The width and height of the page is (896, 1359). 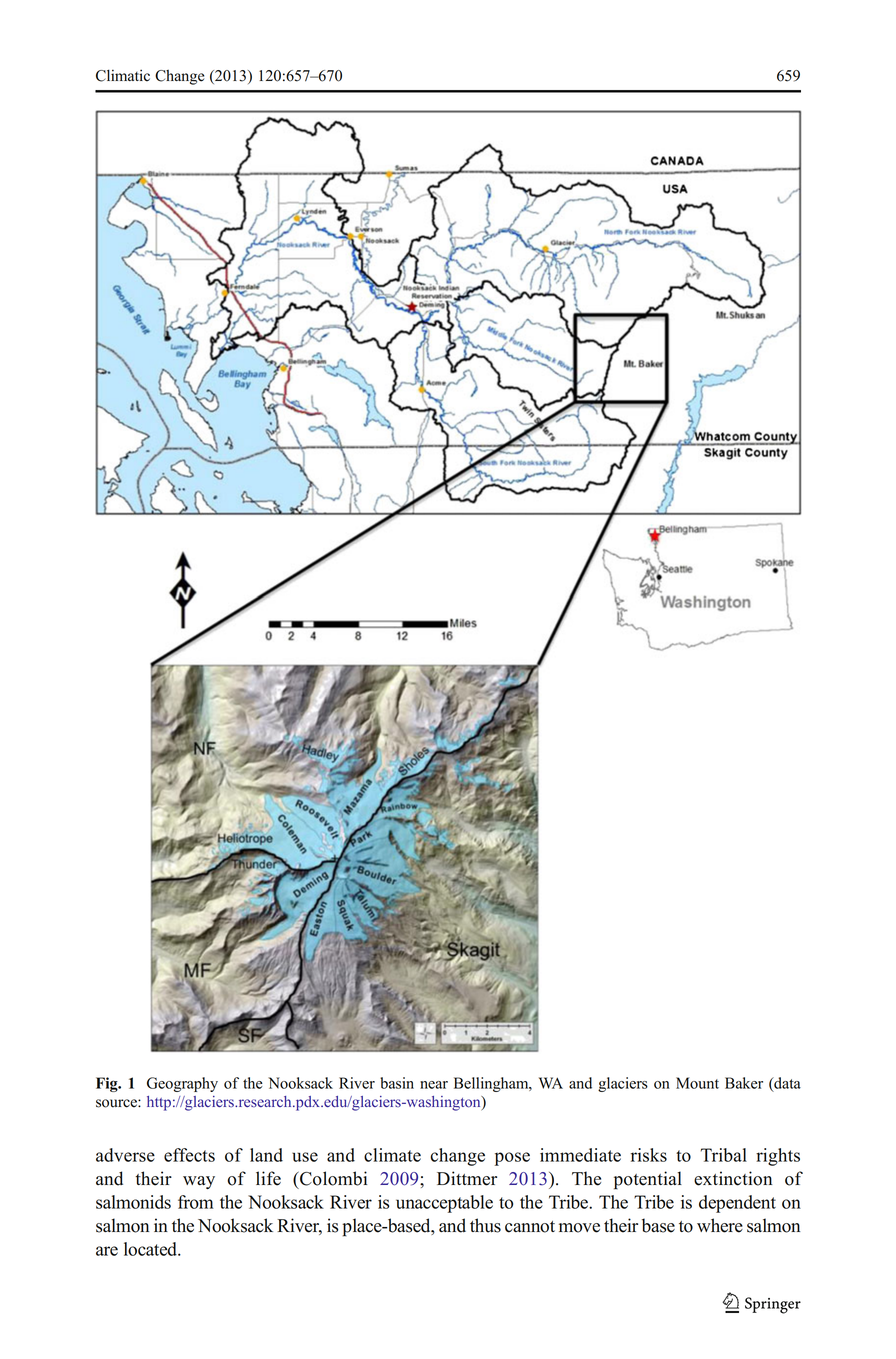 What do you see at coordinates (397, 1083) in the page?
I see `basin` at bounding box center [397, 1083].
